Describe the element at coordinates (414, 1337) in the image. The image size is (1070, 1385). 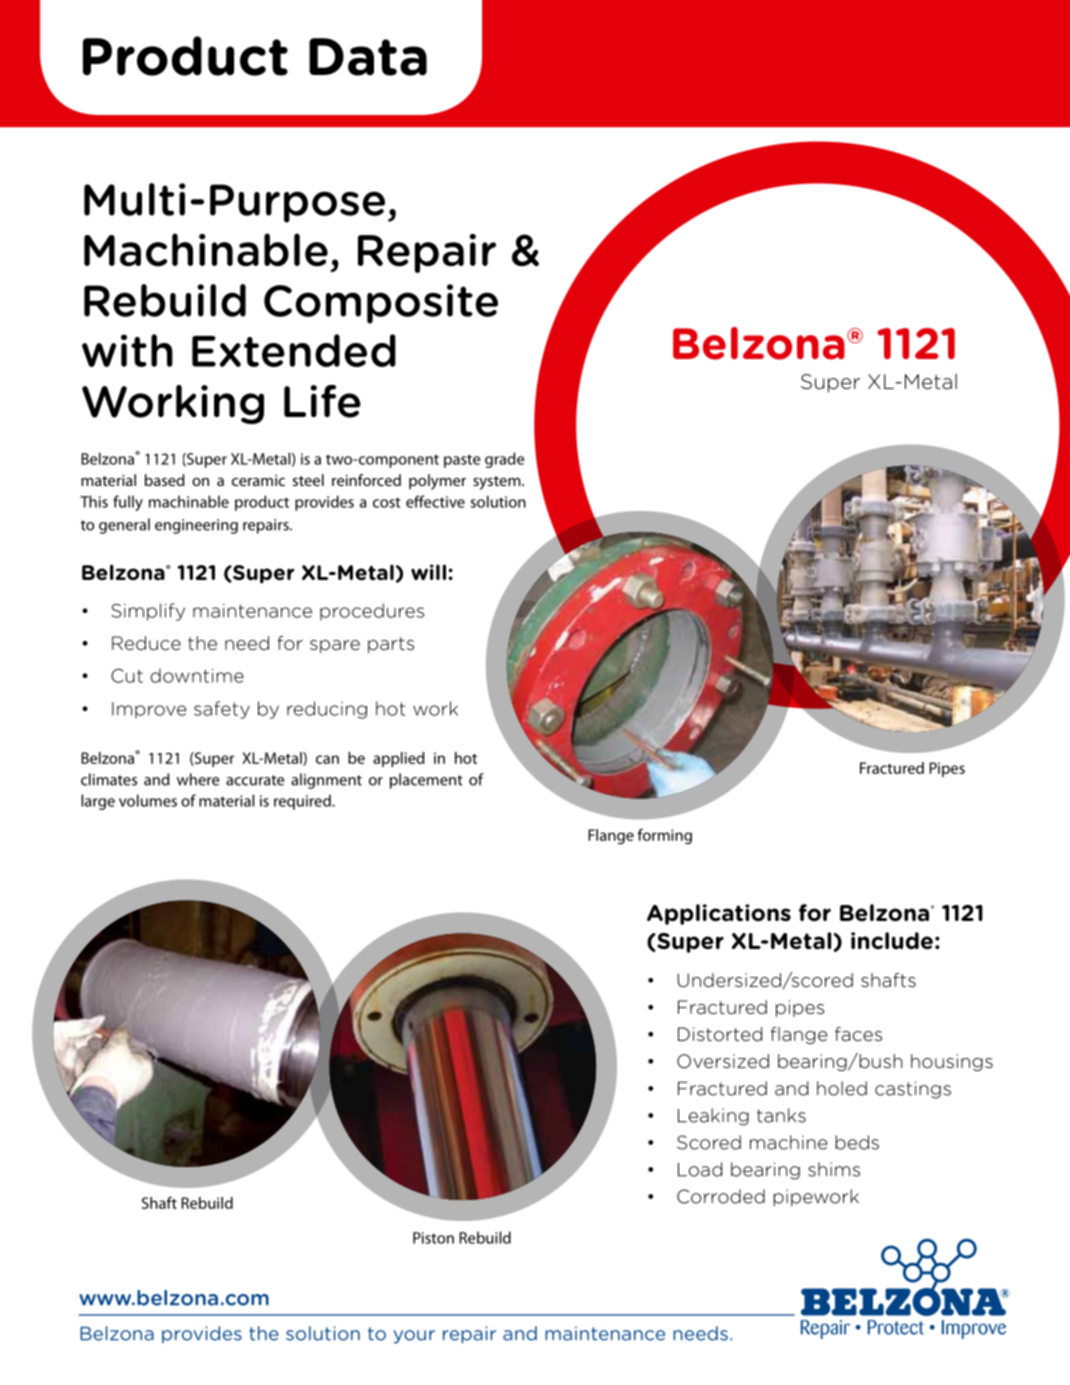
I see `your` at that location.
